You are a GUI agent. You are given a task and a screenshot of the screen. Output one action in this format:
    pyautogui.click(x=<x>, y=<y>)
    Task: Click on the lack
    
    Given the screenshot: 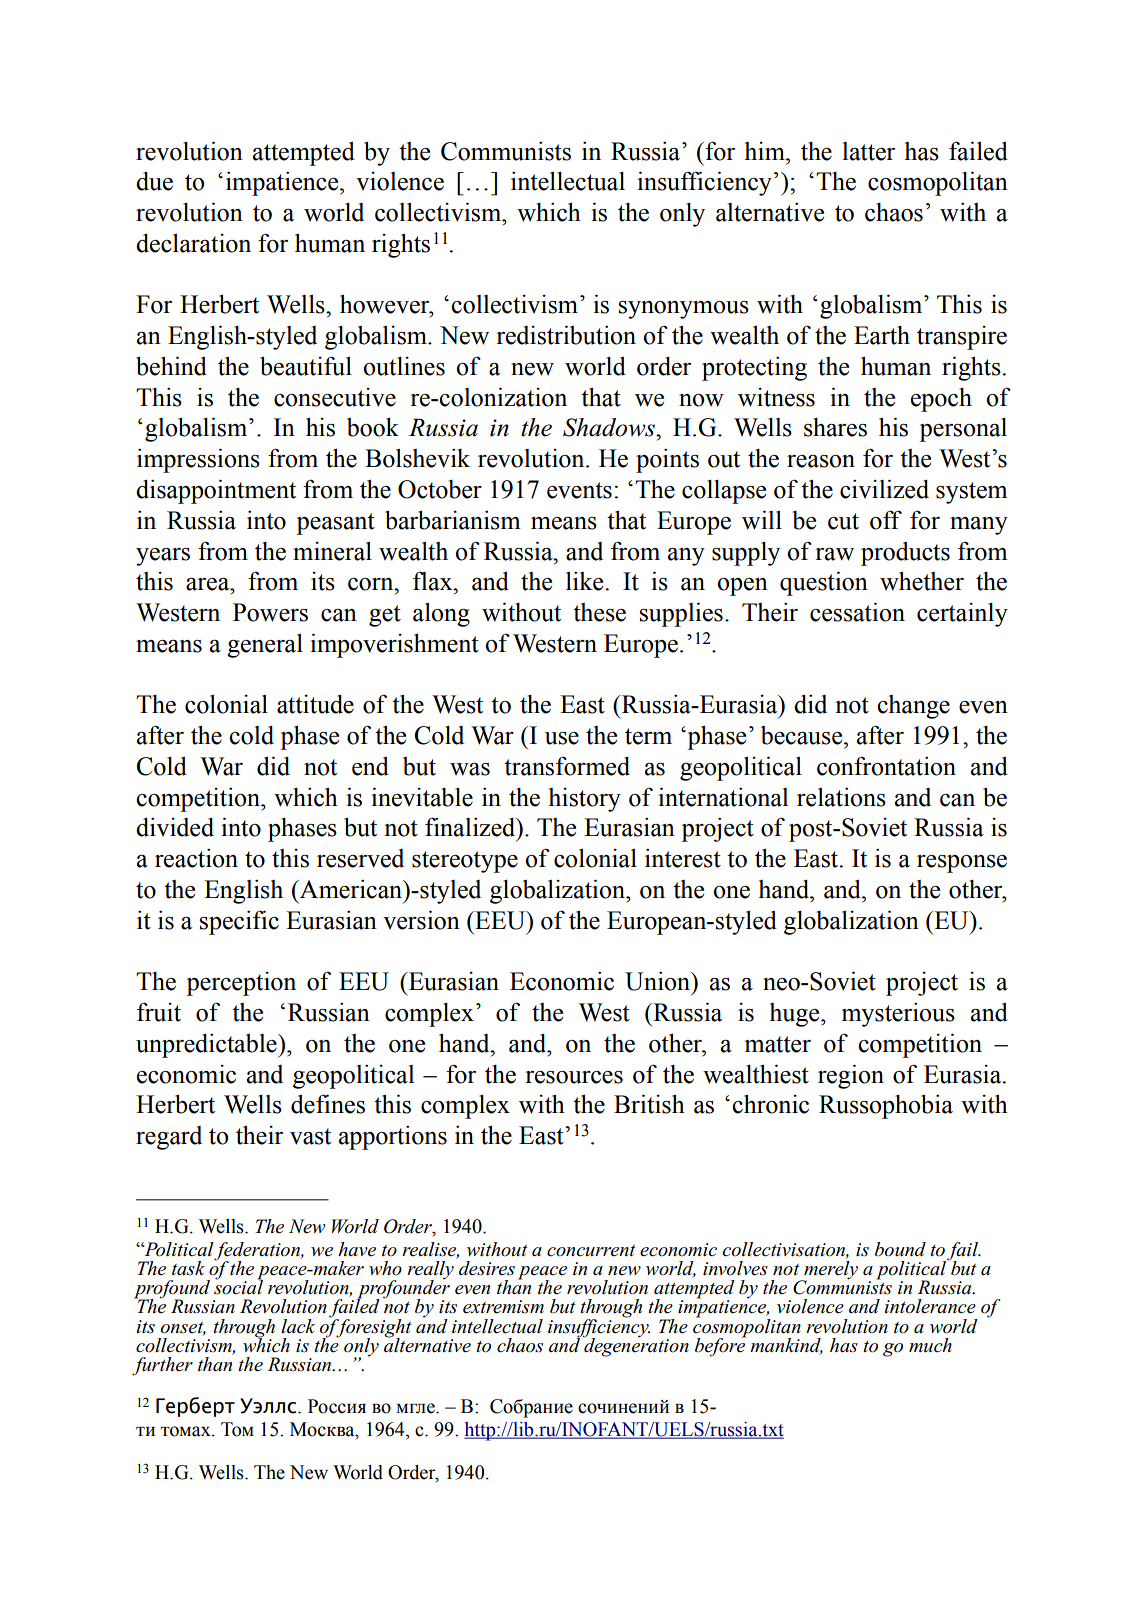 What is the action you would take?
    pyautogui.click(x=298, y=1326)
